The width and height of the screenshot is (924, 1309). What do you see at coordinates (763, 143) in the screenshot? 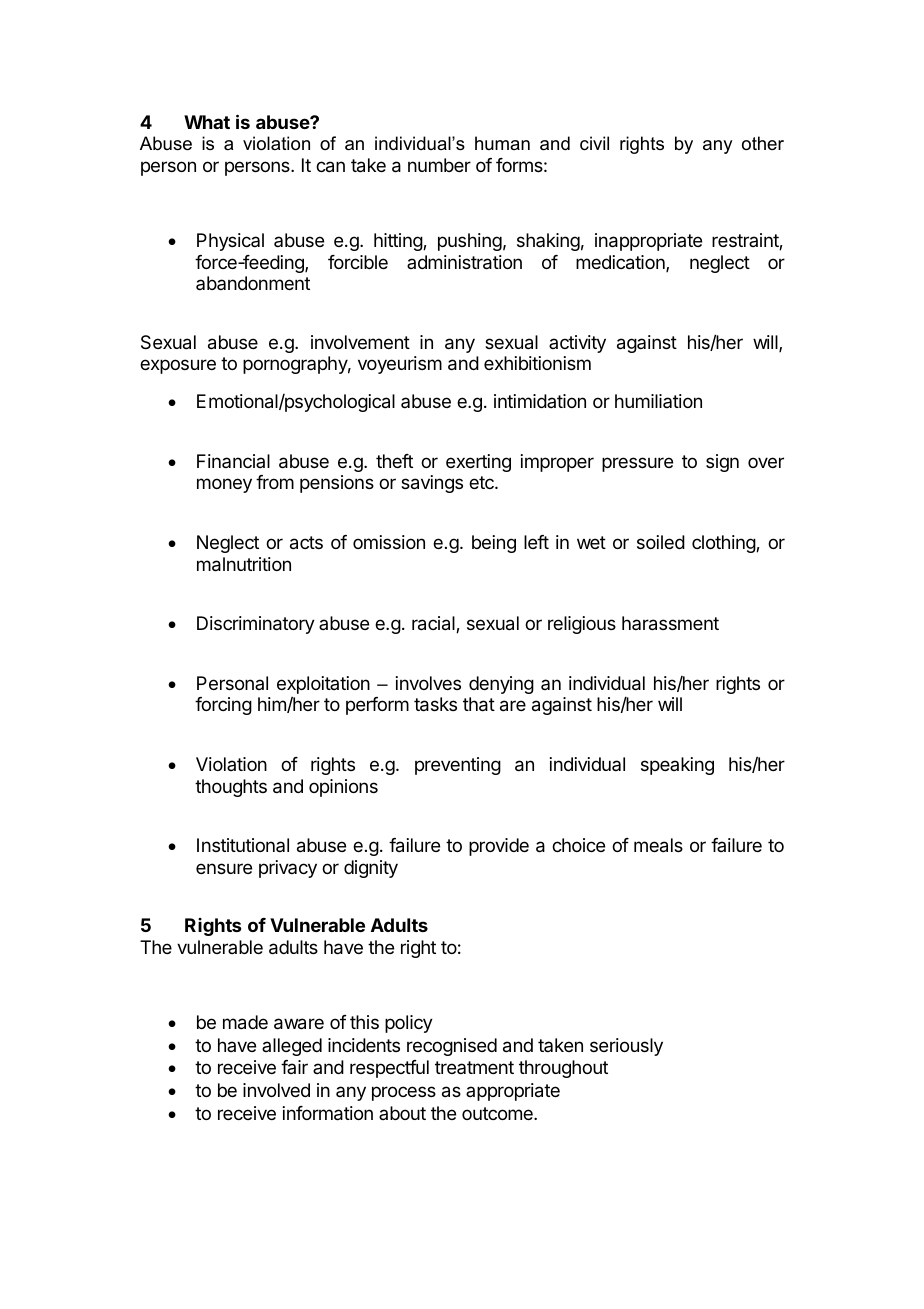
I see `other` at bounding box center [763, 143].
